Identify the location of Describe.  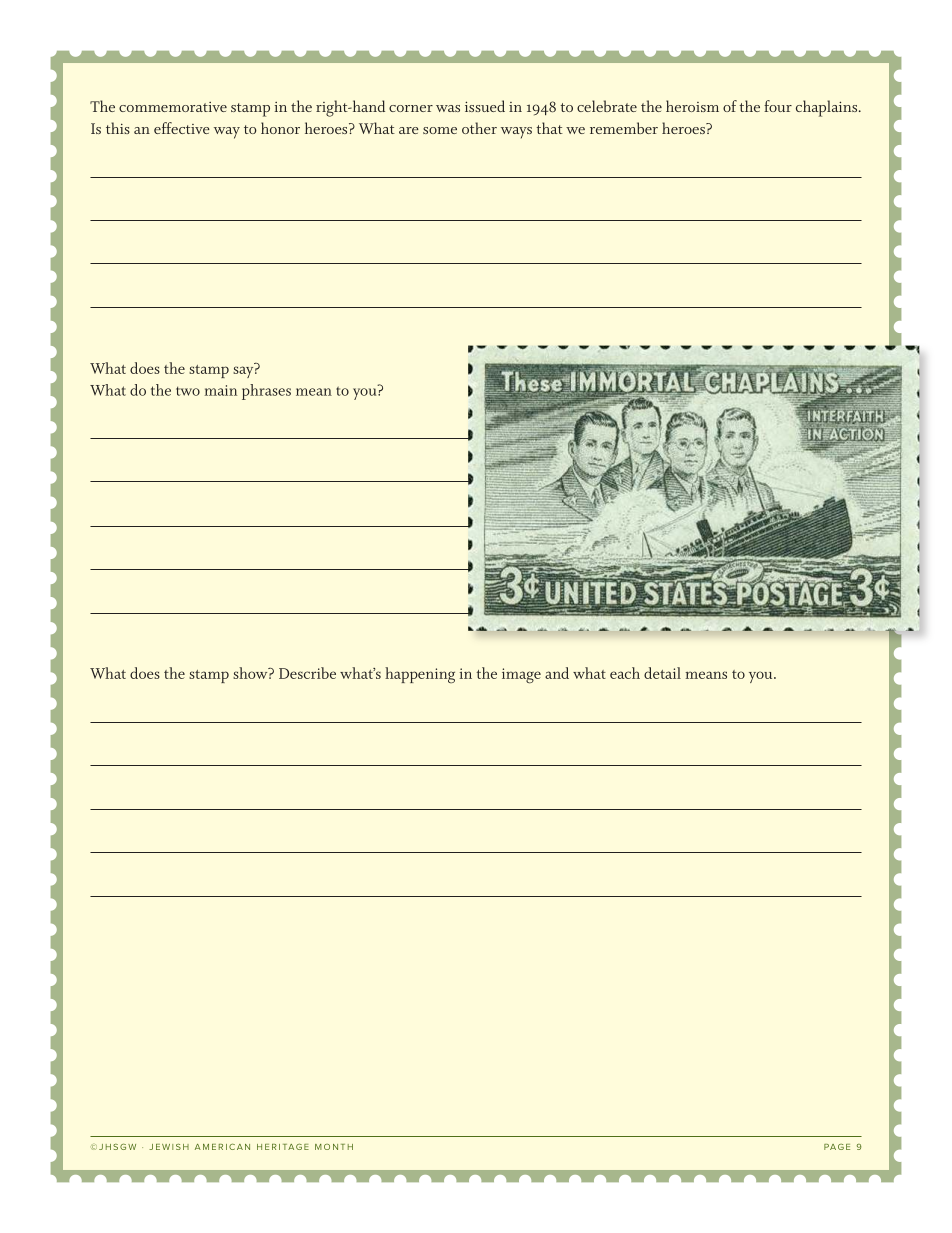
(307, 673).
